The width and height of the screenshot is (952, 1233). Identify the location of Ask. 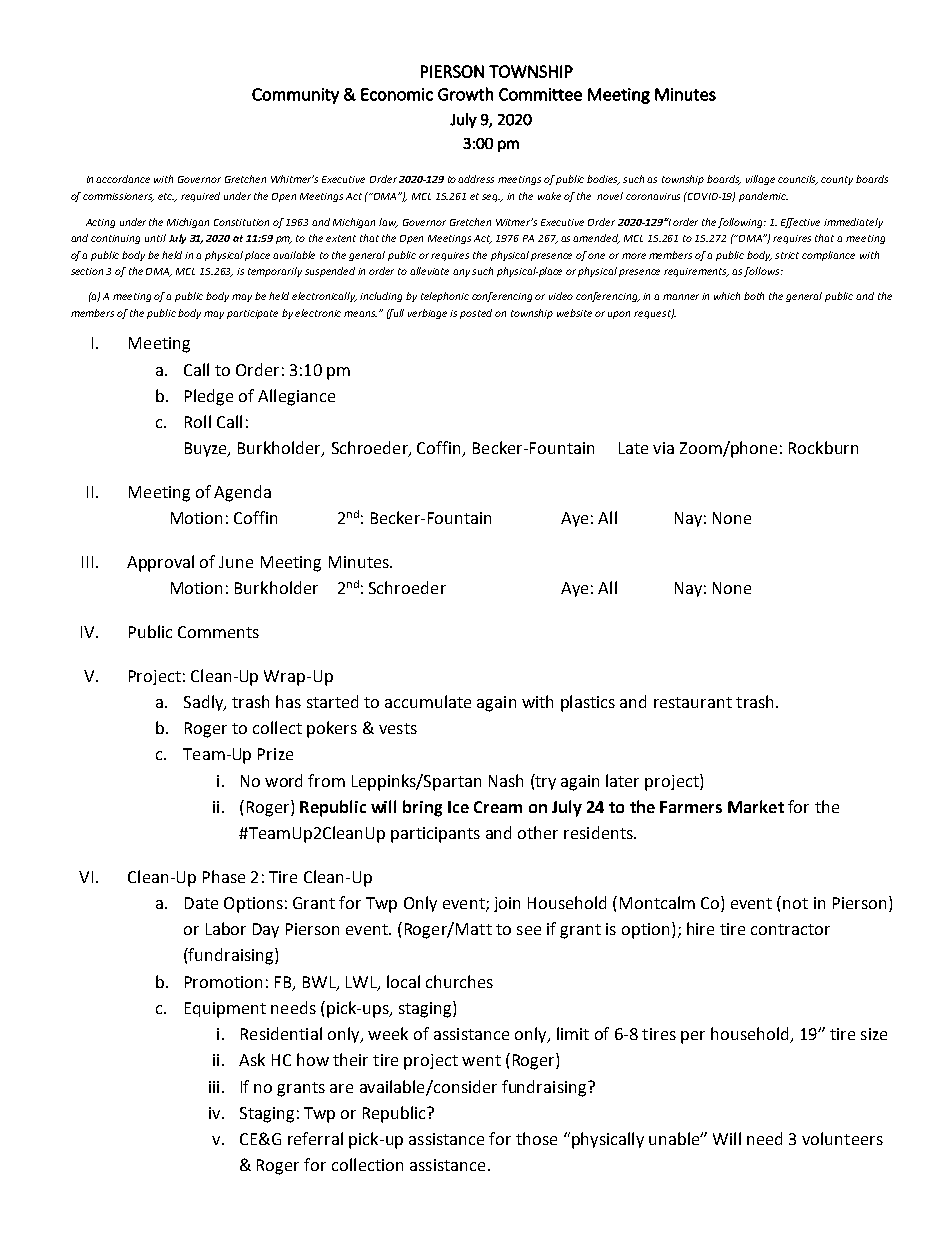
(252, 1059).
